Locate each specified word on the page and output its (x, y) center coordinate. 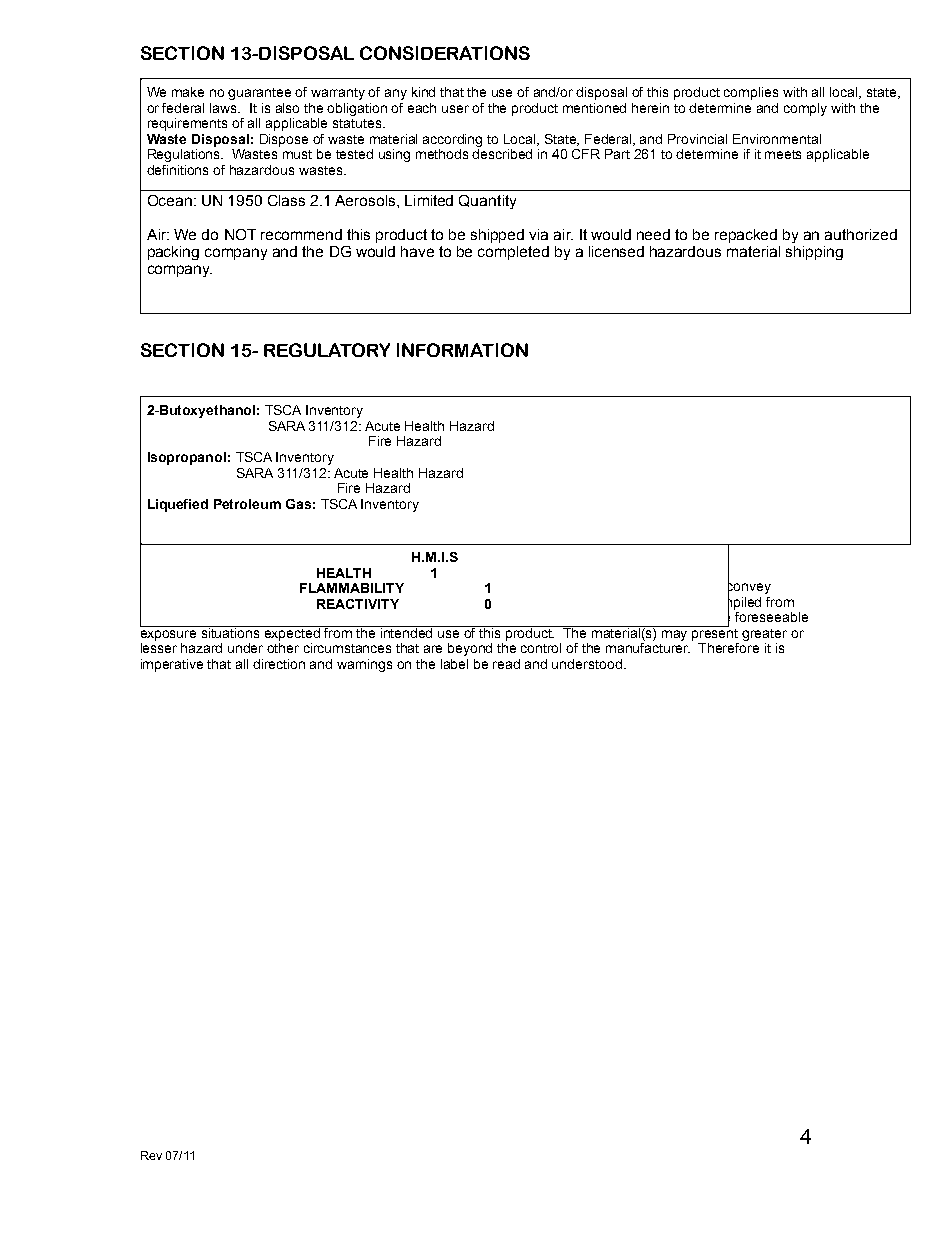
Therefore (728, 648)
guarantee (259, 94)
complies (751, 93)
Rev (151, 1155)
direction (279, 664)
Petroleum (247, 504)
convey (749, 588)
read (506, 664)
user (455, 109)
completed (513, 253)
